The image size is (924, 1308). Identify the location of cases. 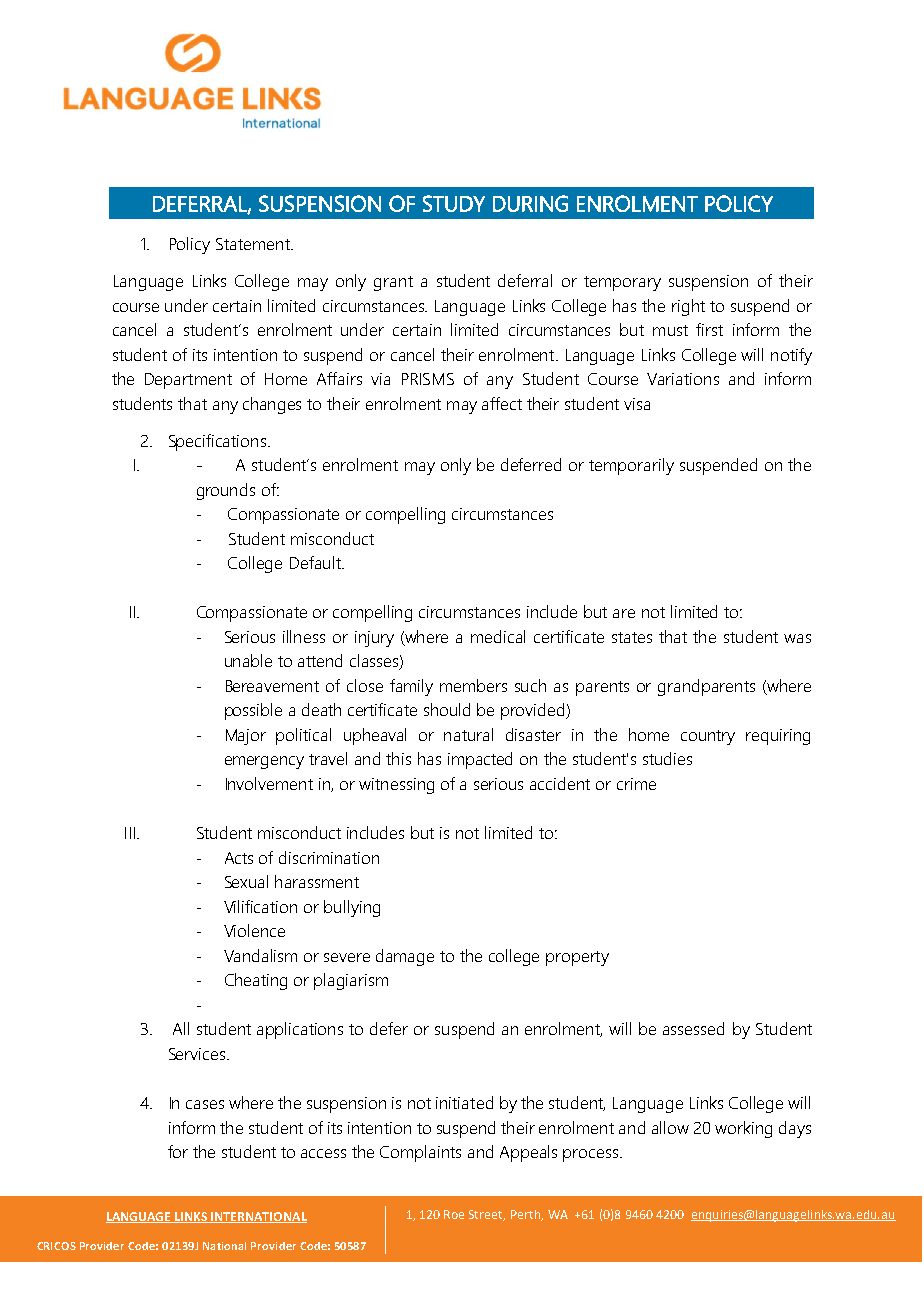
(205, 1104).
